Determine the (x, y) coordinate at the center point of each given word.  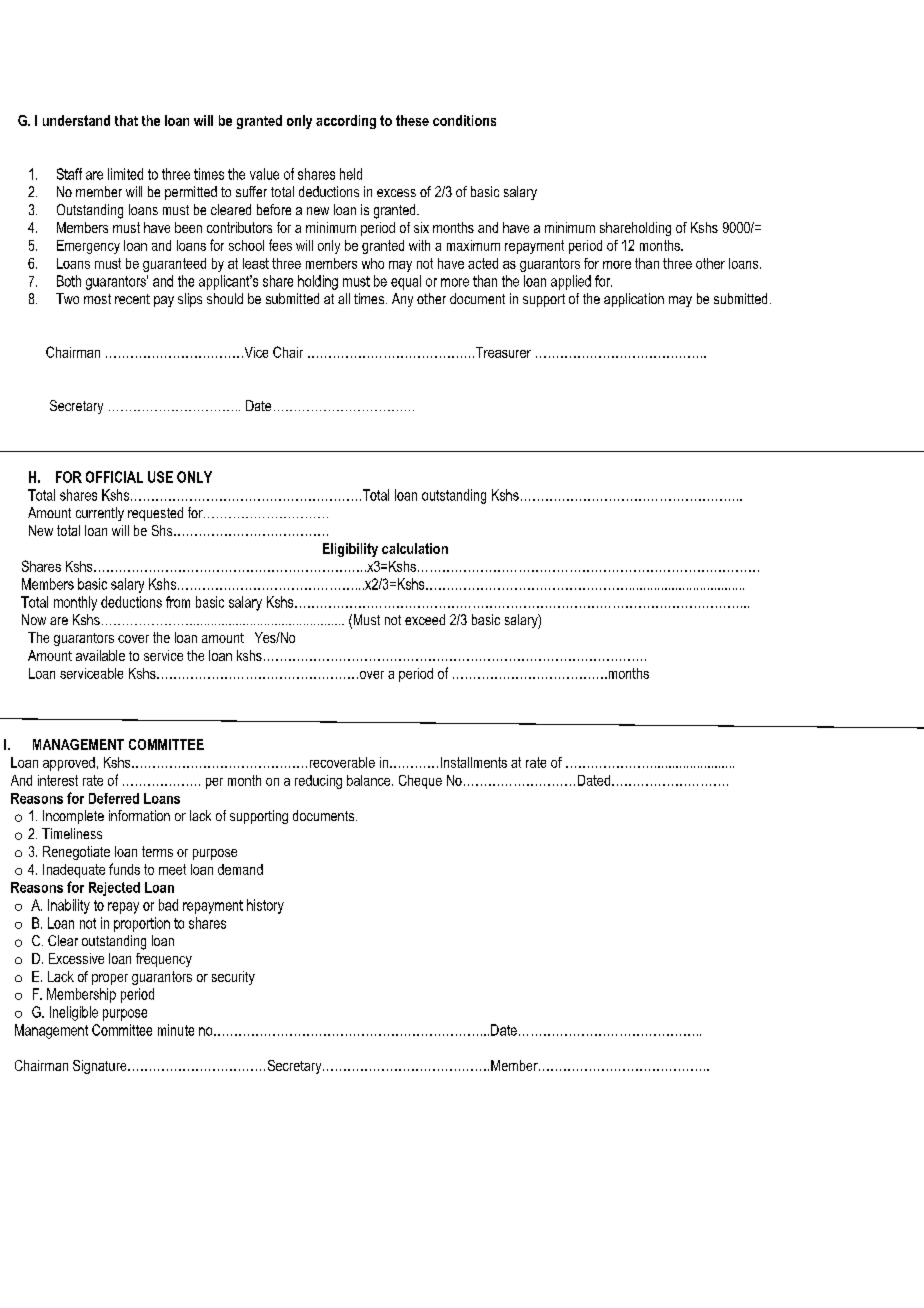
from (178, 602)
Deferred (114, 798)
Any (402, 300)
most (97, 299)
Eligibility (350, 550)
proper (110, 979)
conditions (464, 120)
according (346, 122)
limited (125, 174)
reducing (318, 782)
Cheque (420, 782)
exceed (425, 619)
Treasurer (502, 352)
